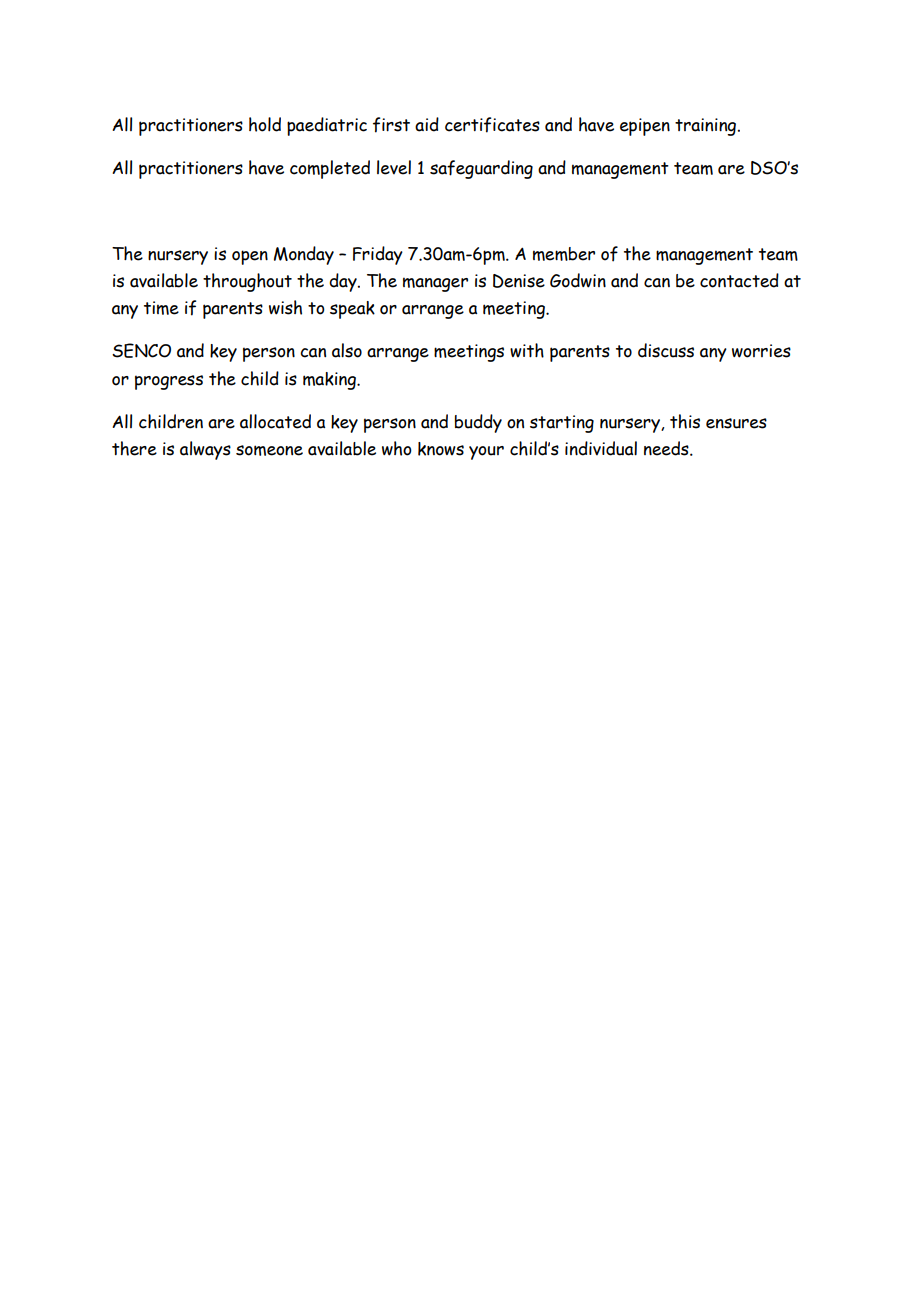 The image size is (924, 1308). Describe the element at coordinates (427, 124) in the page. I see `aid` at that location.
